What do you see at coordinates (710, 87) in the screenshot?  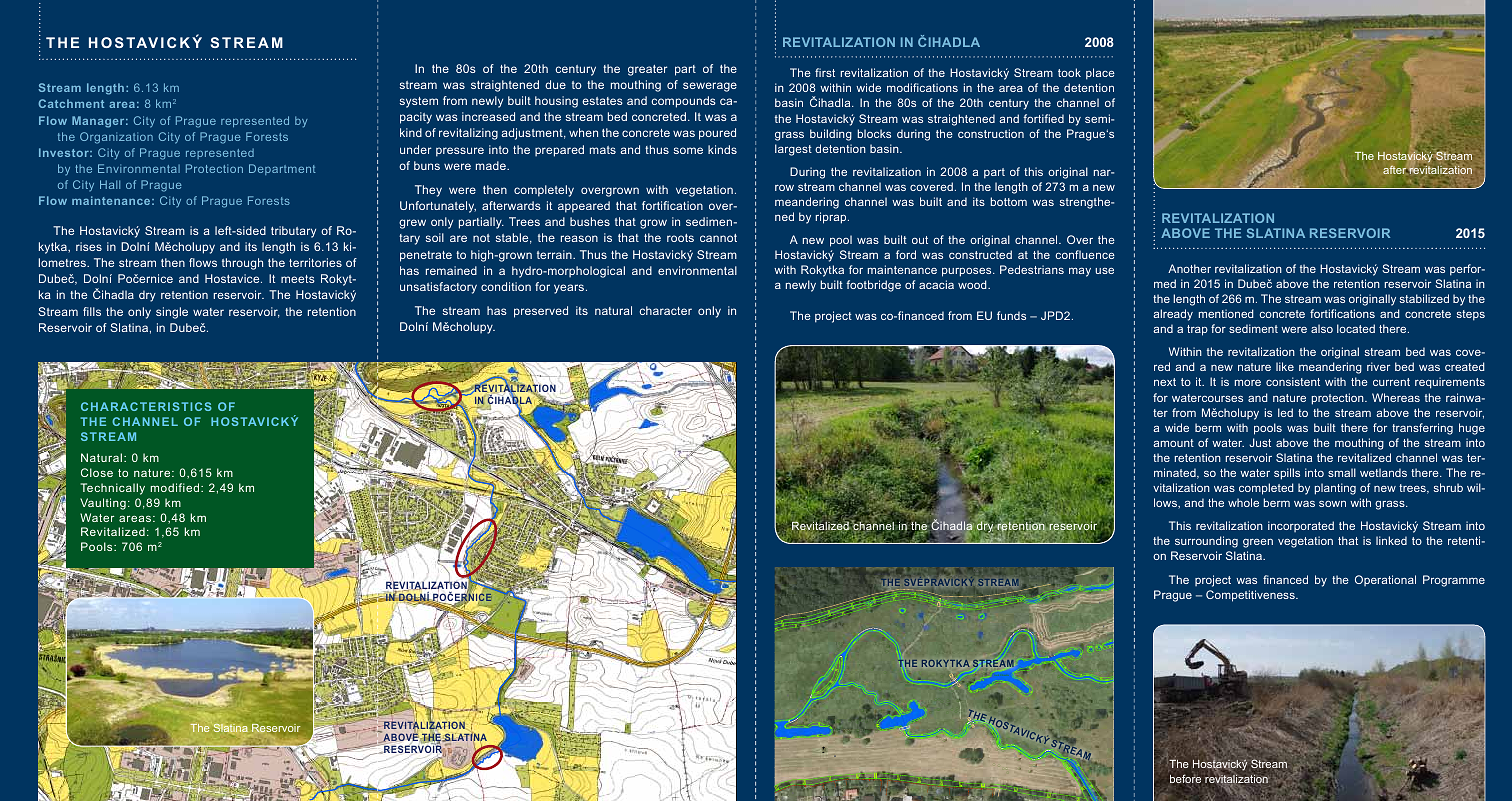 I see `sewerage` at bounding box center [710, 87].
